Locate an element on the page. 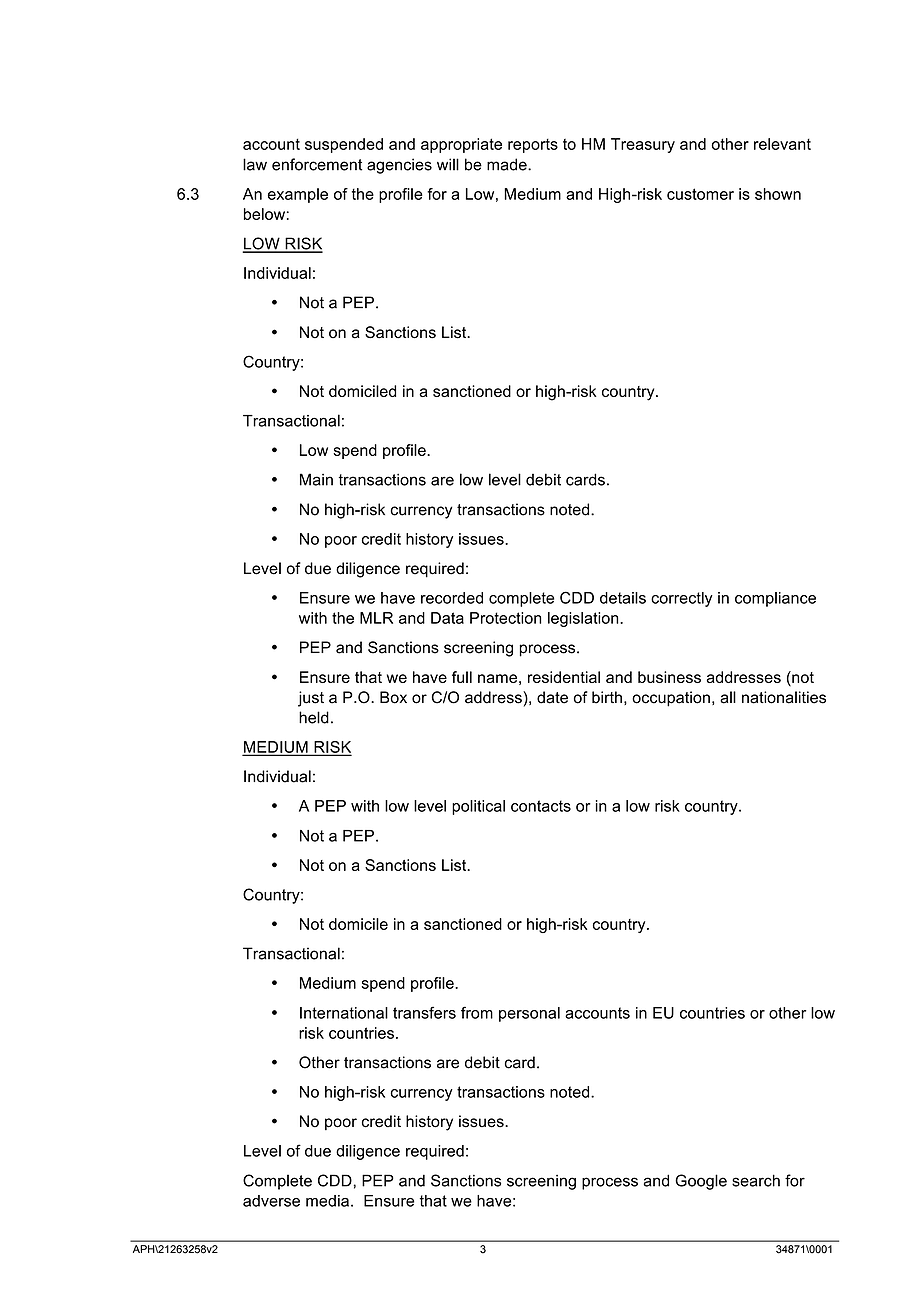 Image resolution: width=924 pixels, height=1308 pixels. customer is located at coordinates (700, 194).
